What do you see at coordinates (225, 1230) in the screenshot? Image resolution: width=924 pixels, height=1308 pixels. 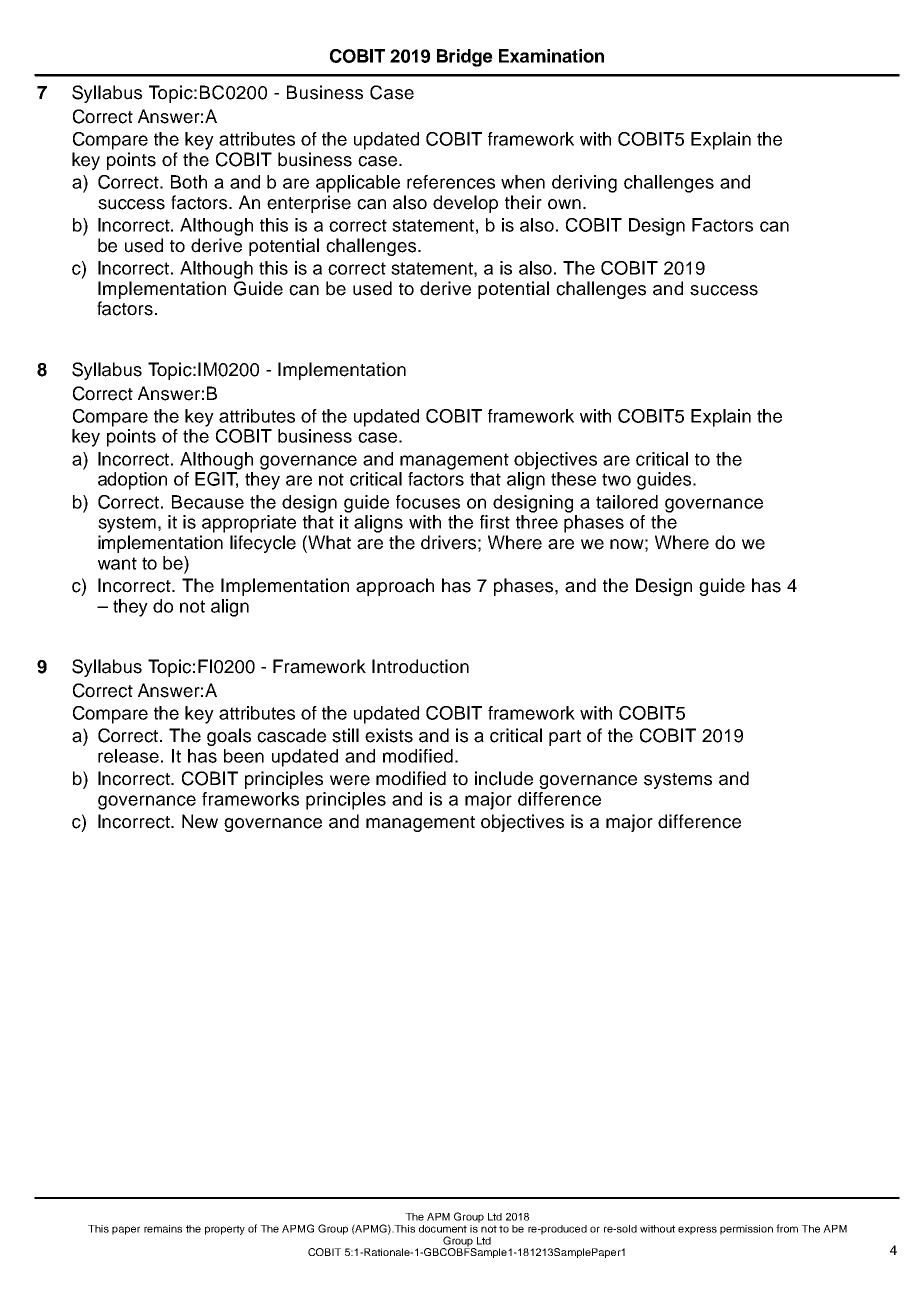 I see `property` at bounding box center [225, 1230].
